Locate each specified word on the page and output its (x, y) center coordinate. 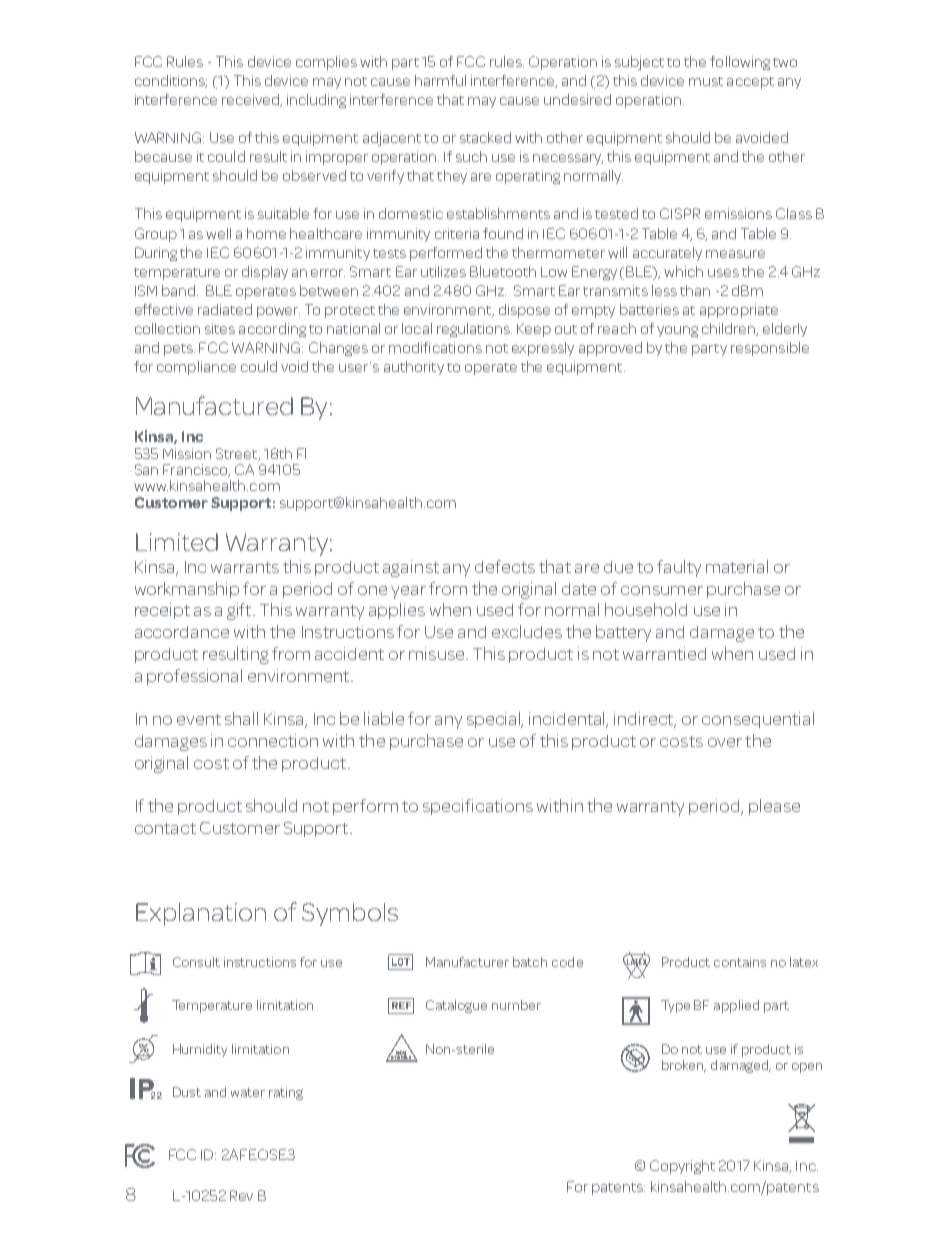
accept (750, 83)
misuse (438, 653)
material (737, 566)
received (251, 100)
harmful (440, 80)
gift (241, 611)
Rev (241, 1195)
